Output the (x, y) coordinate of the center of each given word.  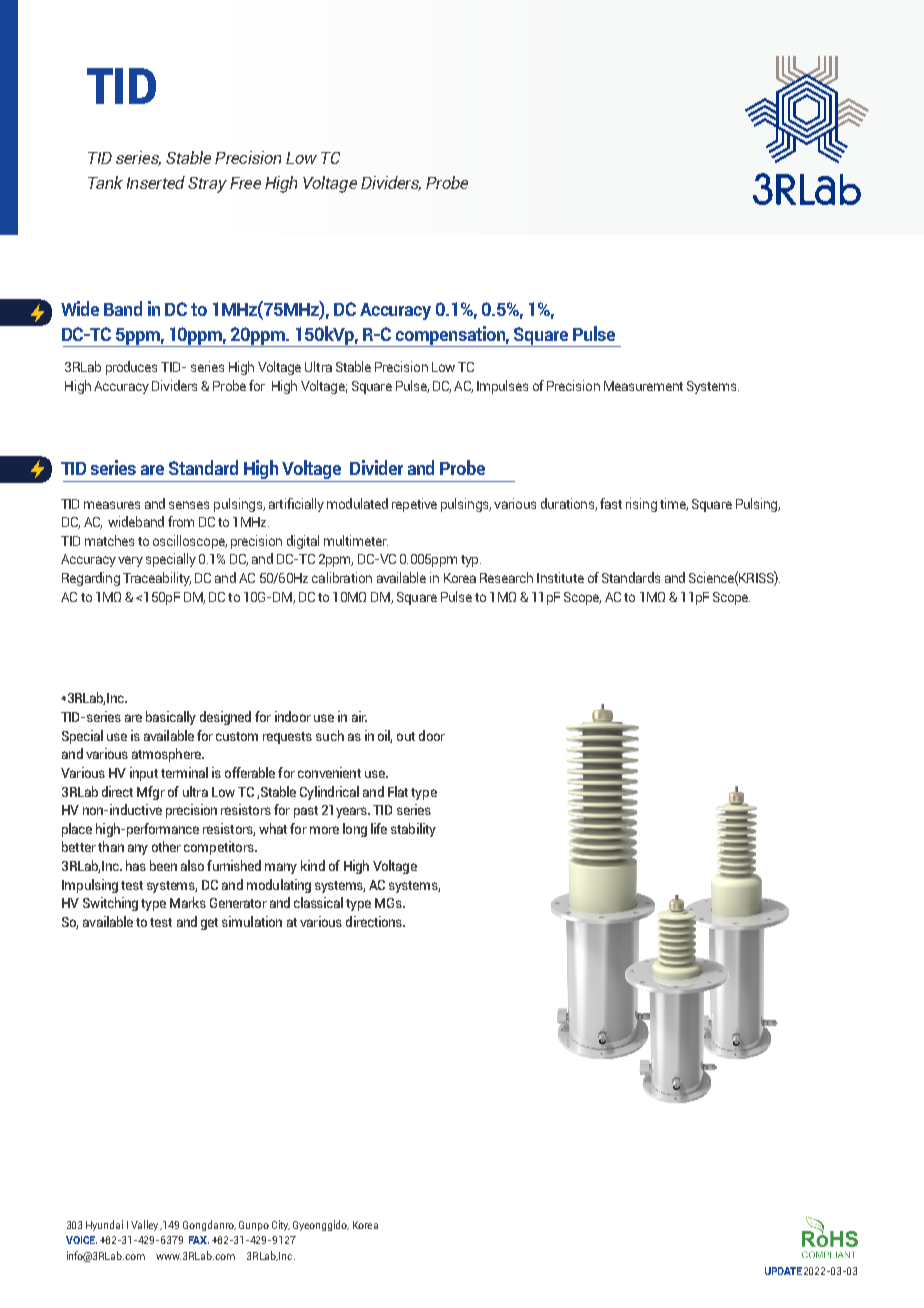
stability (413, 830)
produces (131, 368)
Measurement (643, 386)
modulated (357, 503)
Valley (146, 1225)
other (166, 846)
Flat (398, 791)
